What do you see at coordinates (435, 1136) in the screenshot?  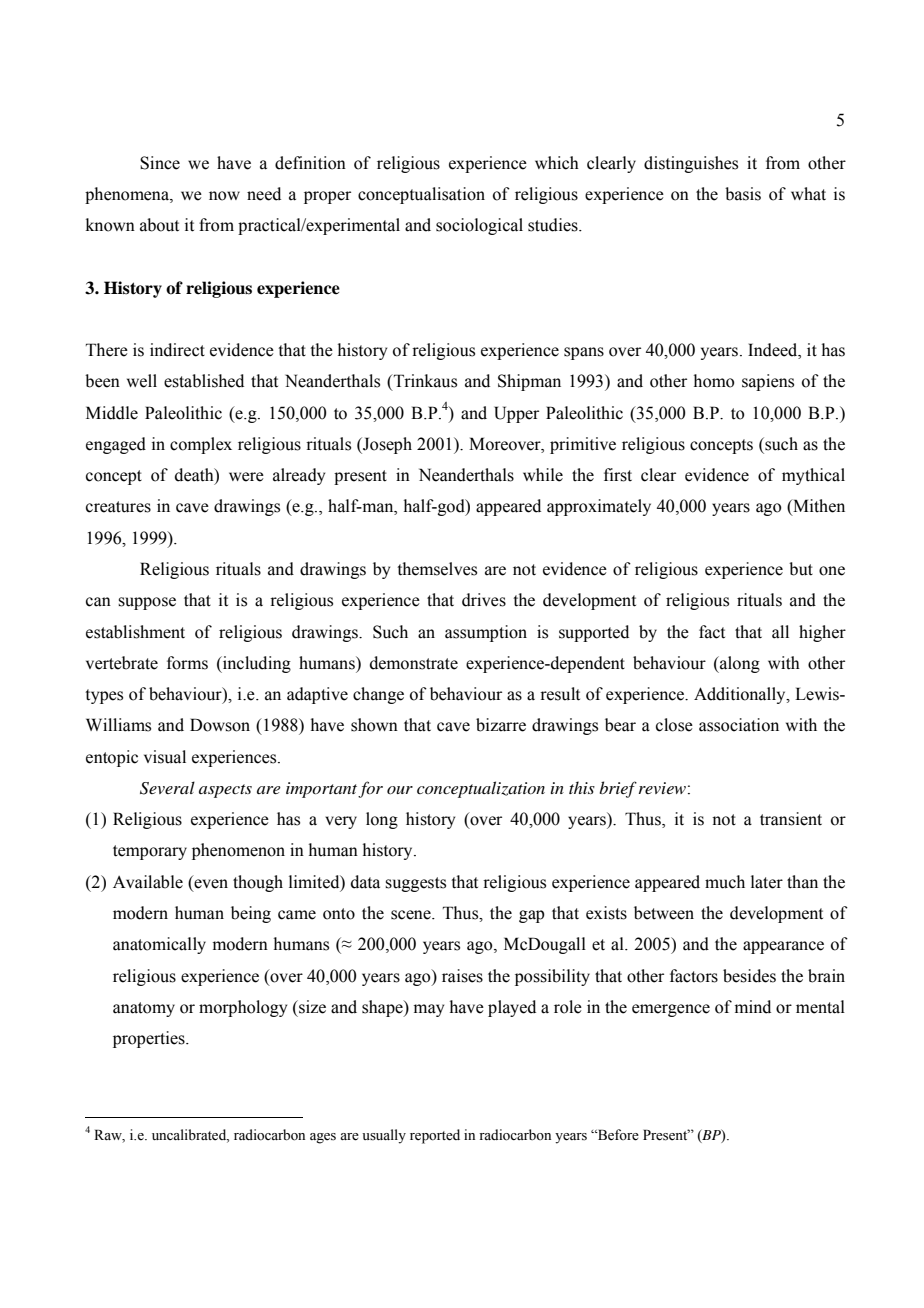 I see `reported` at bounding box center [435, 1136].
